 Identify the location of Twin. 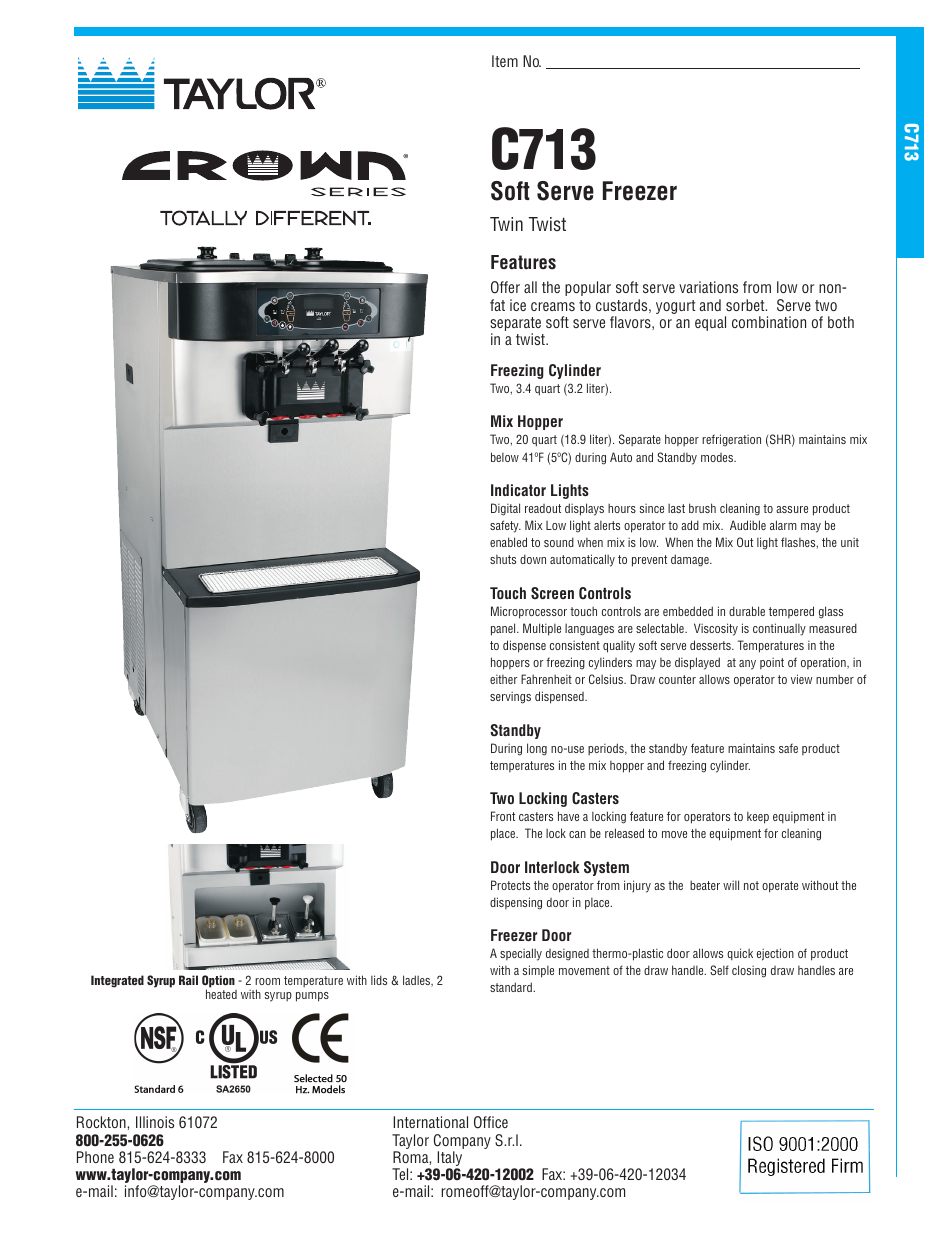
(506, 224).
